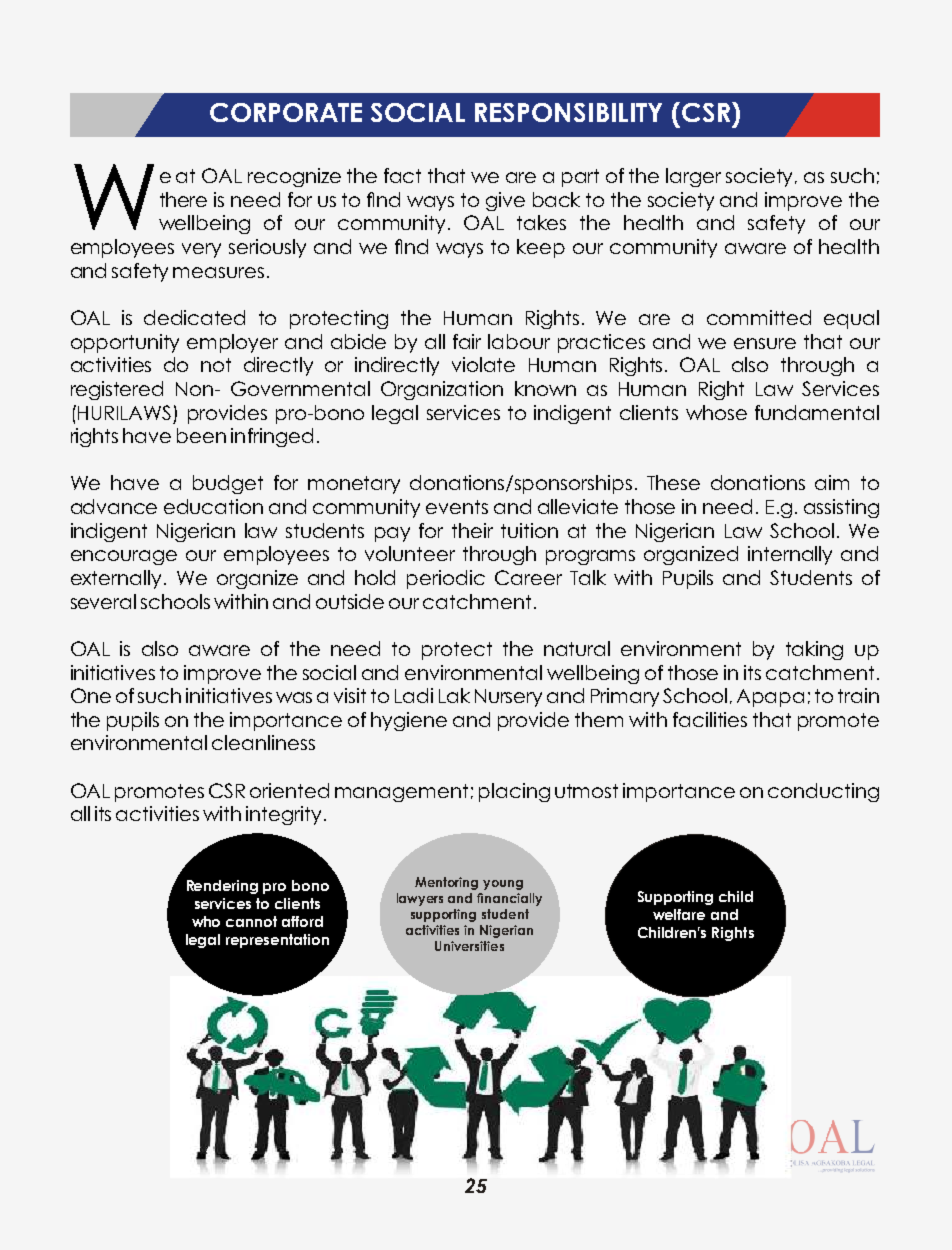 Image resolution: width=952 pixels, height=1250 pixels. Describe the element at coordinates (679, 914) in the screenshot. I see `welfare` at that location.
